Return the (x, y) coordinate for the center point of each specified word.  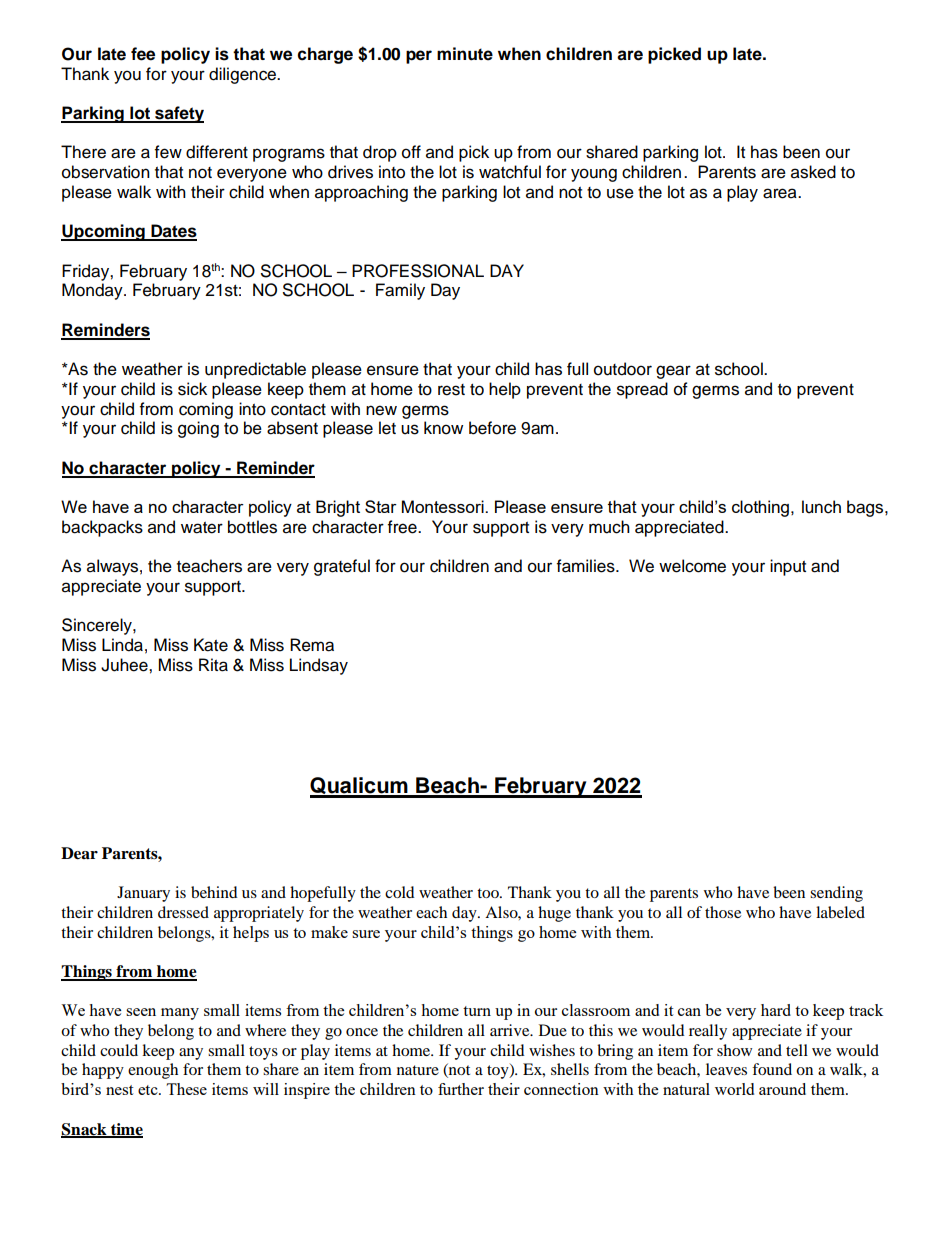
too (489, 893)
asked (813, 172)
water (202, 528)
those (723, 912)
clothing (760, 508)
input (788, 567)
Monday (93, 291)
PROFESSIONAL (418, 271)
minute (465, 54)
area (781, 193)
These (186, 1089)
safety (178, 114)
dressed (183, 912)
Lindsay (319, 666)
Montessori (444, 506)
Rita (213, 665)
